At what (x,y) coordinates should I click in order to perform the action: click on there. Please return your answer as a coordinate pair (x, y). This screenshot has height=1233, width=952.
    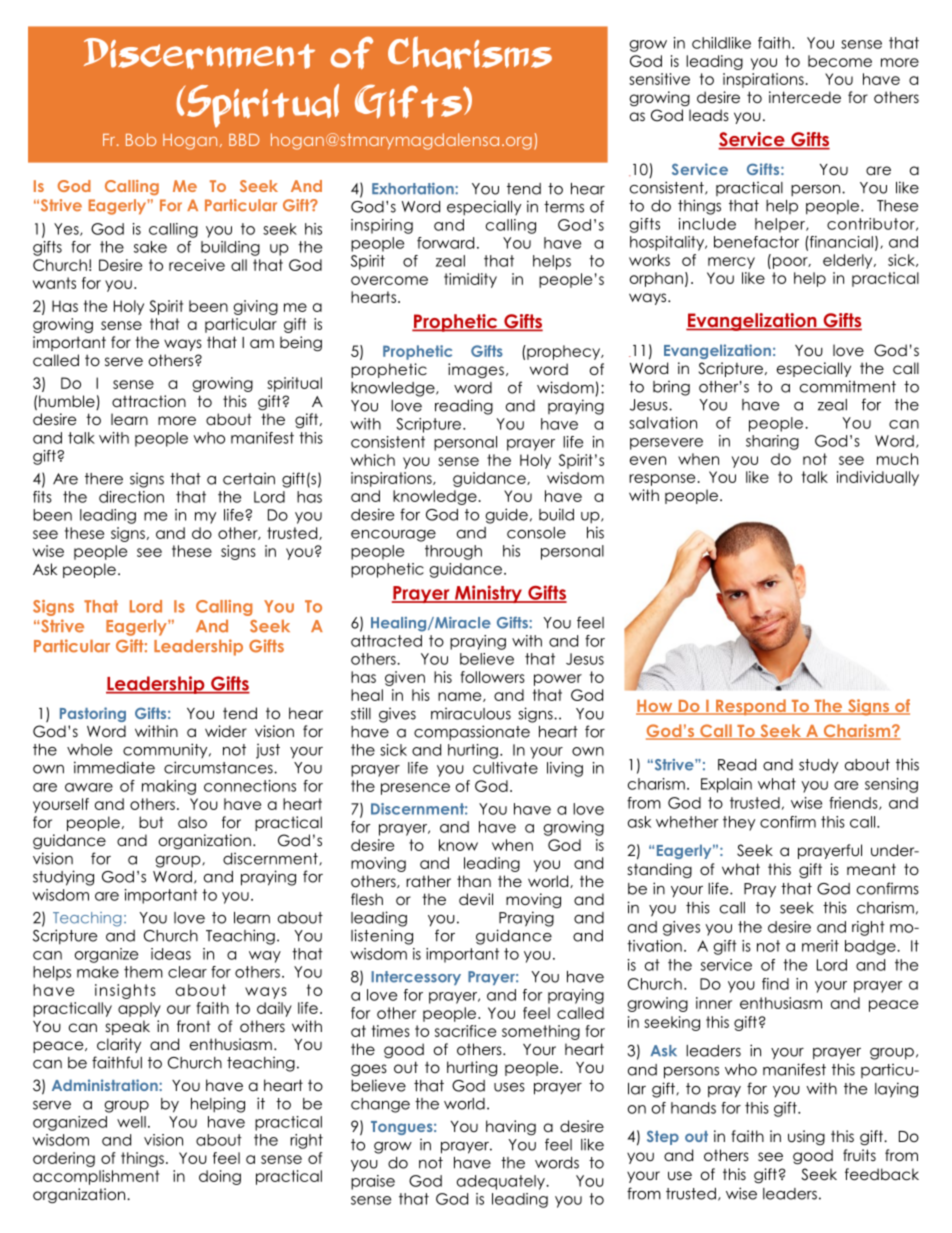
    Looking at the image, I should click on (104, 479).
